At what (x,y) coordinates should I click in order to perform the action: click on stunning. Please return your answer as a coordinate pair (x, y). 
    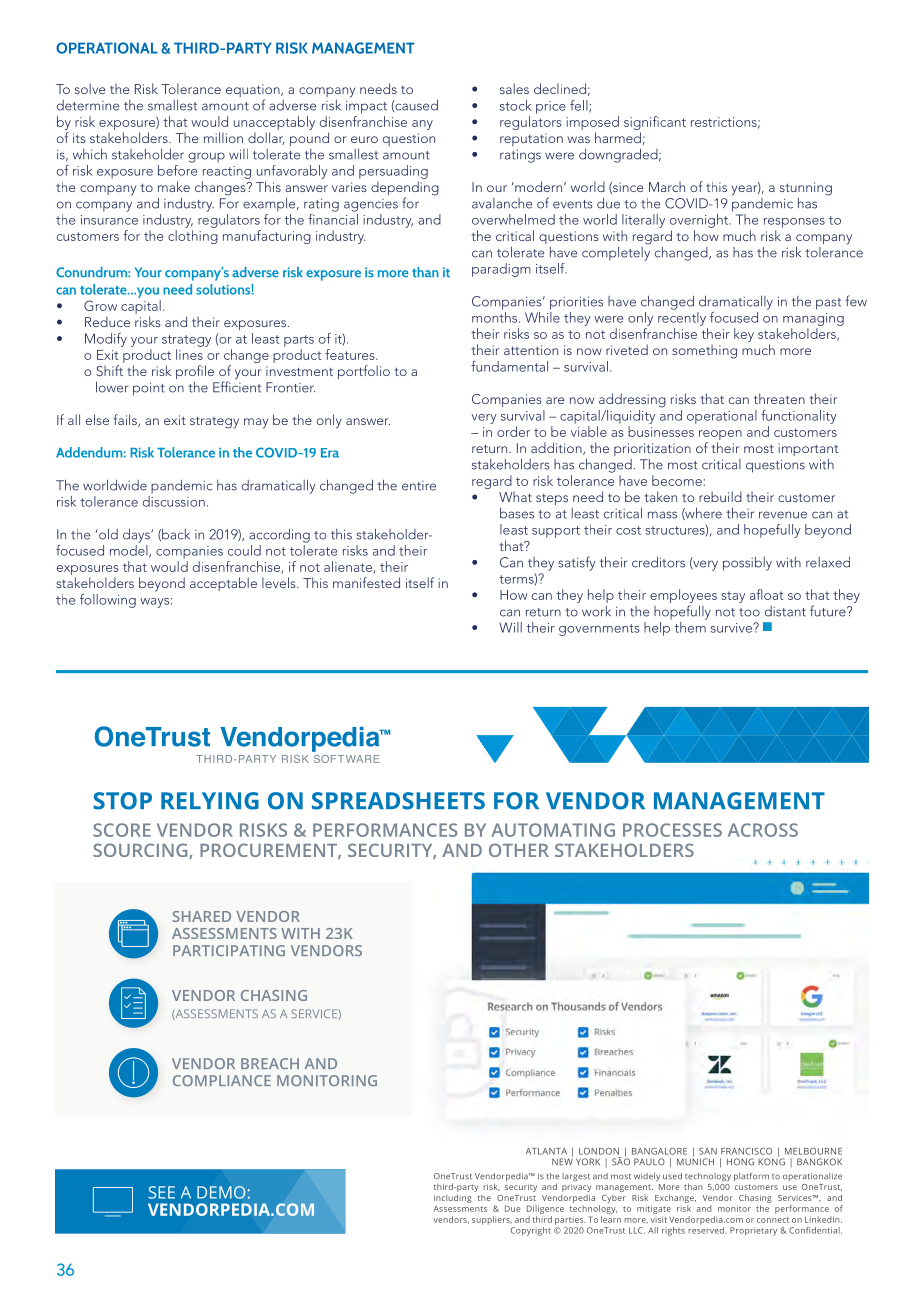
    Looking at the image, I should click on (806, 189).
